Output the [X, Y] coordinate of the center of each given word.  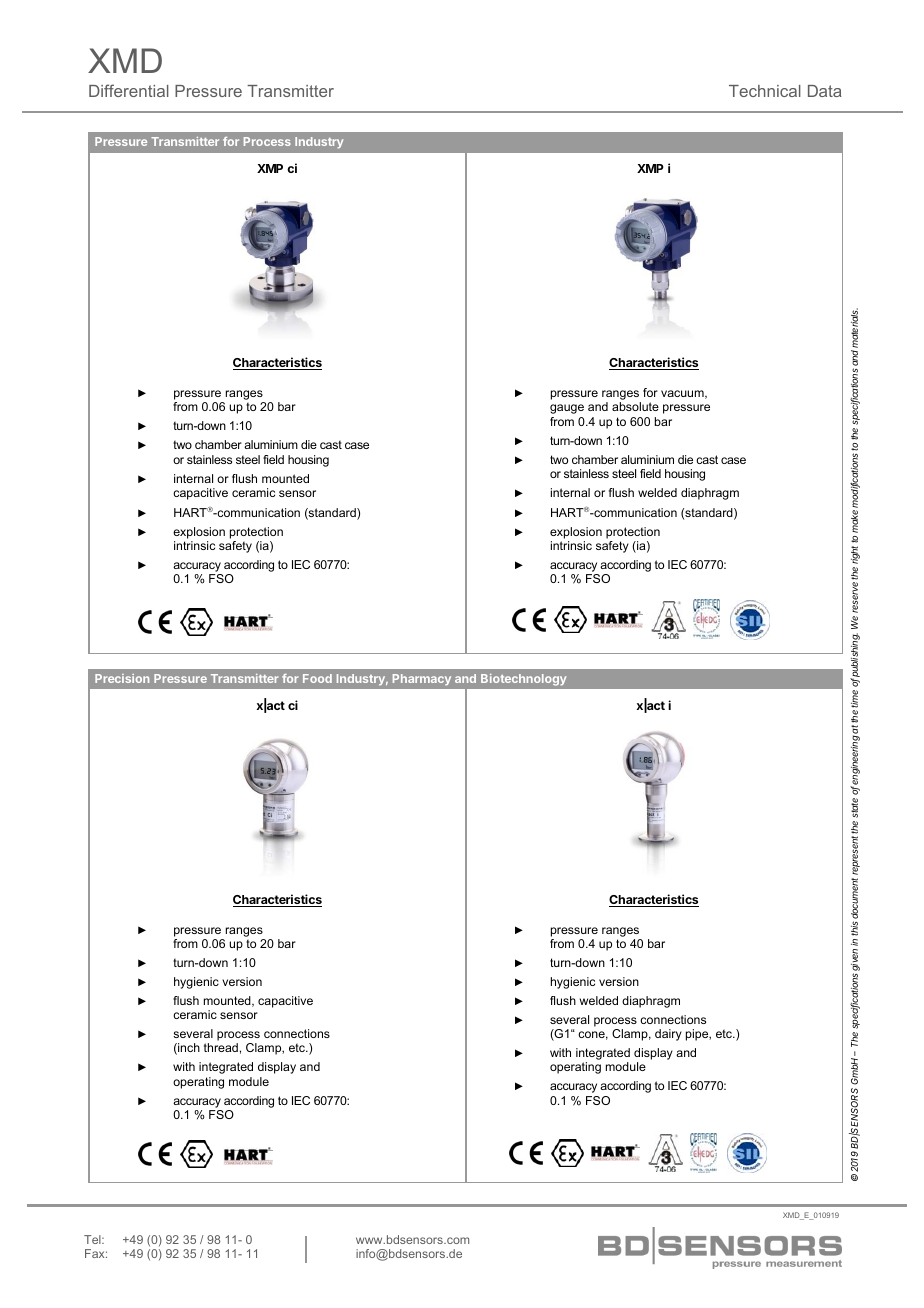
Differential [129, 90]
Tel [93, 1239]
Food [317, 678]
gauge [567, 409]
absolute [635, 406]
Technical [765, 91]
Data [825, 91]
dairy [668, 1035]
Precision [122, 678]
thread [221, 1047]
